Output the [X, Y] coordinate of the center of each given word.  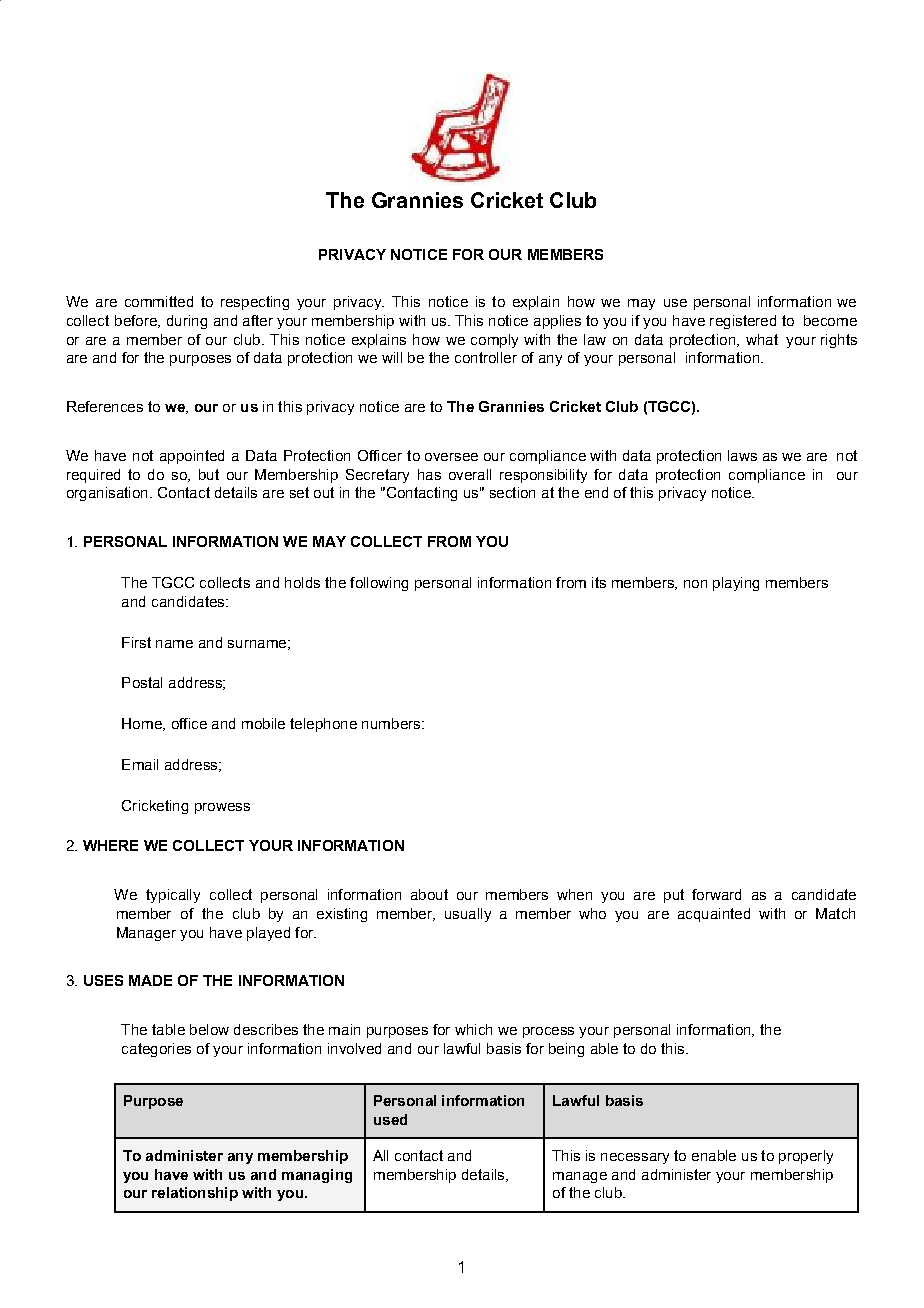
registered [743, 322]
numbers [392, 723]
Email [140, 764]
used [390, 1119]
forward [716, 894]
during [187, 322]
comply [494, 341]
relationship [195, 1194]
